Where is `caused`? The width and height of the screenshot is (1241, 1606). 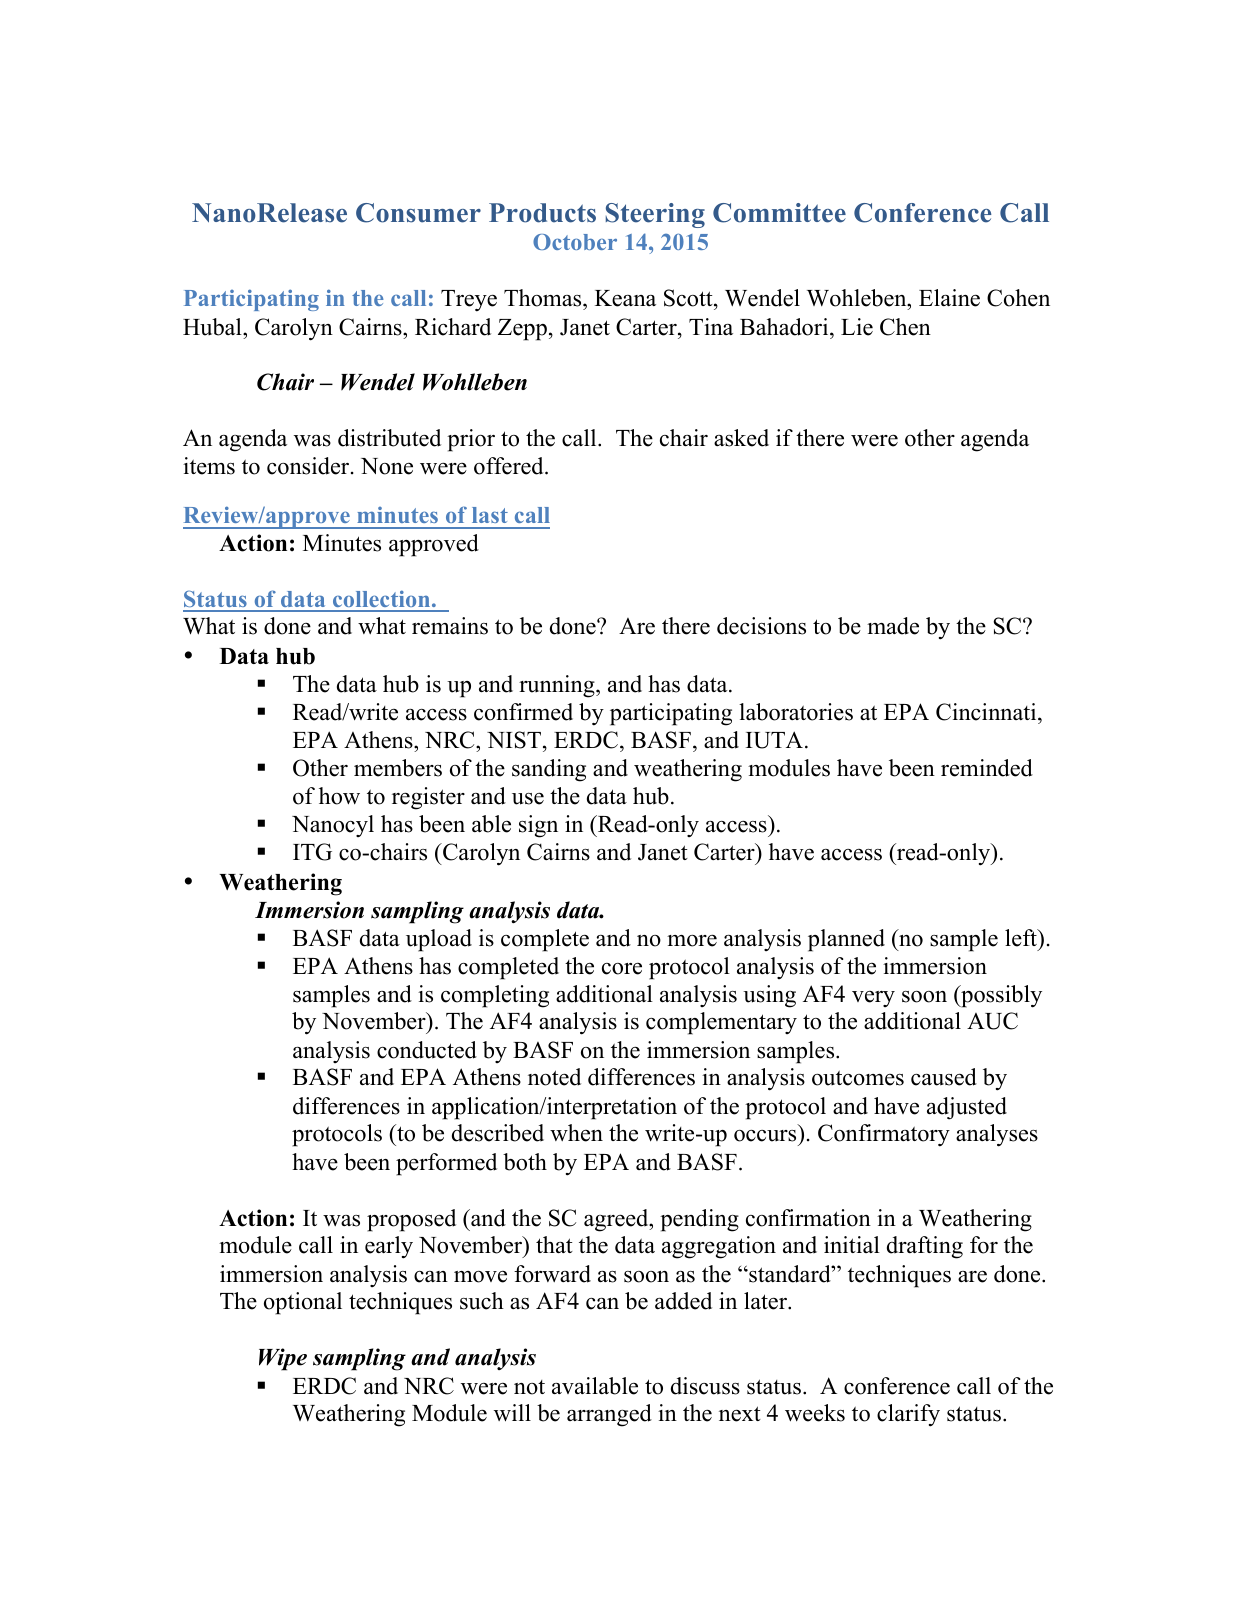
caused is located at coordinates (944, 1077).
